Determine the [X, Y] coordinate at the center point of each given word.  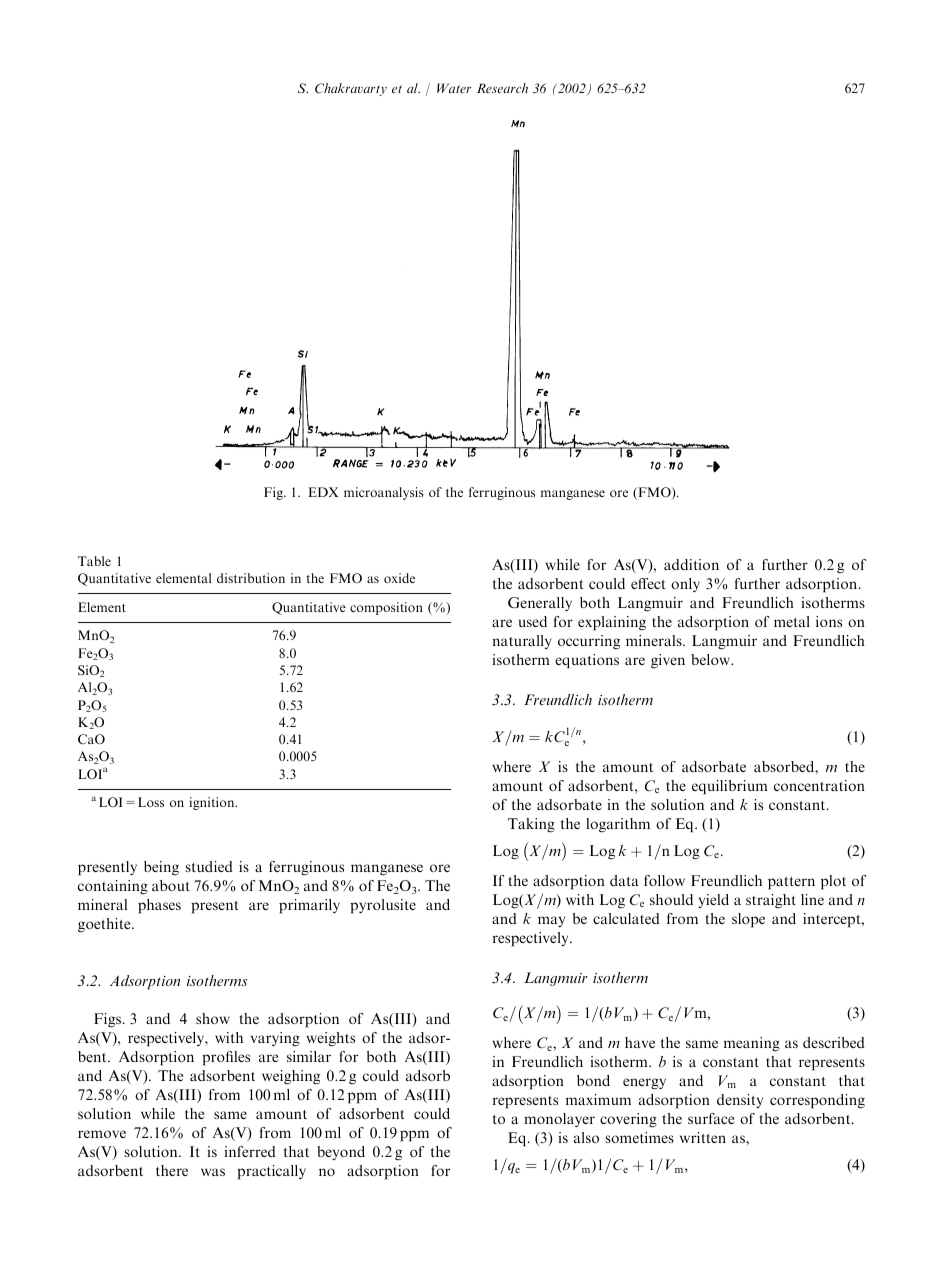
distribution [251, 578]
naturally [522, 642]
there [172, 1170]
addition [691, 564]
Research [502, 88]
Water [454, 88]
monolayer [559, 1120]
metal [792, 621]
